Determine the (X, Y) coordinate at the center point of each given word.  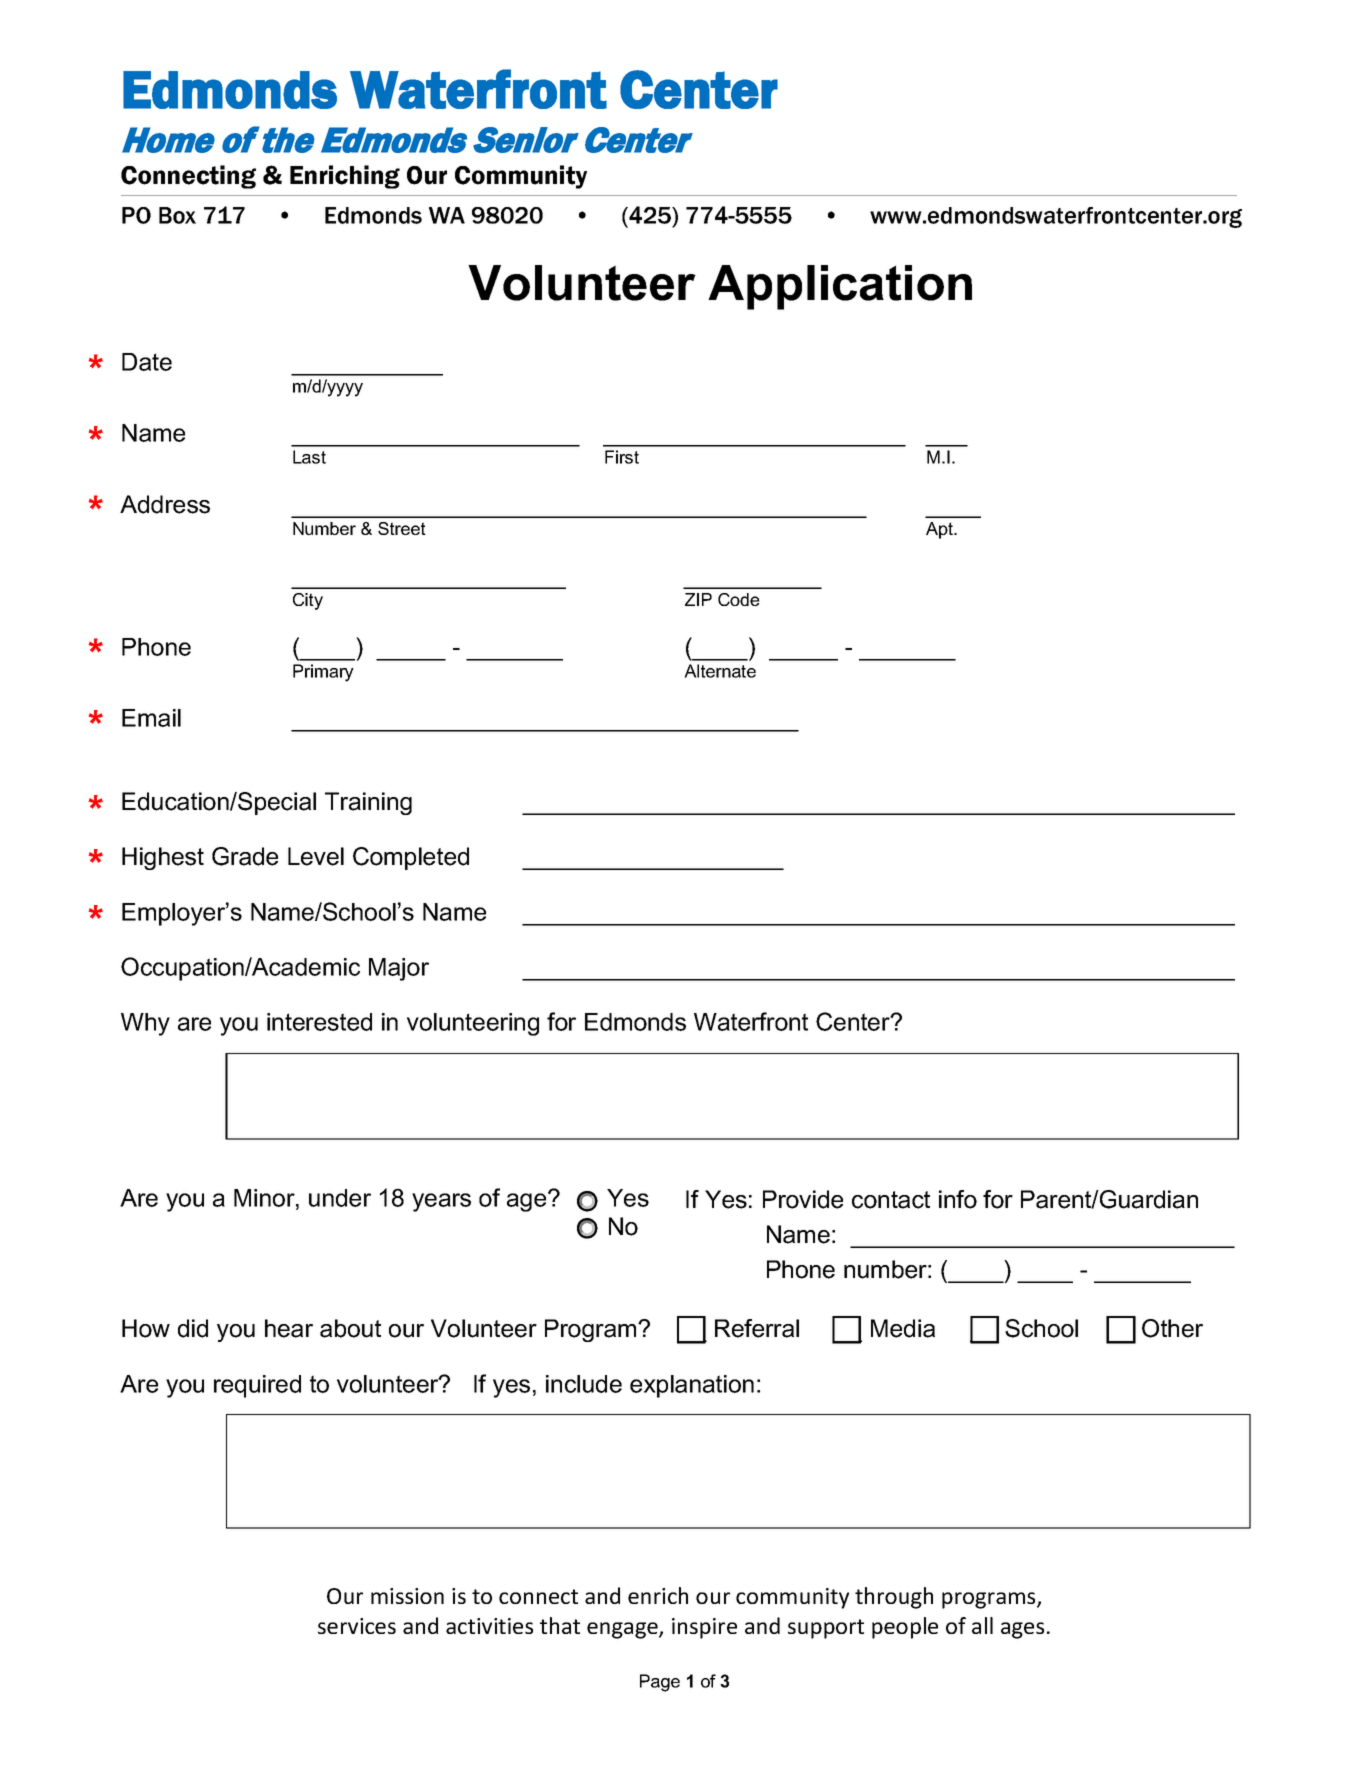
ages (1022, 1630)
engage (623, 1630)
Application (840, 287)
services (357, 1626)
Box (177, 215)
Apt (940, 530)
